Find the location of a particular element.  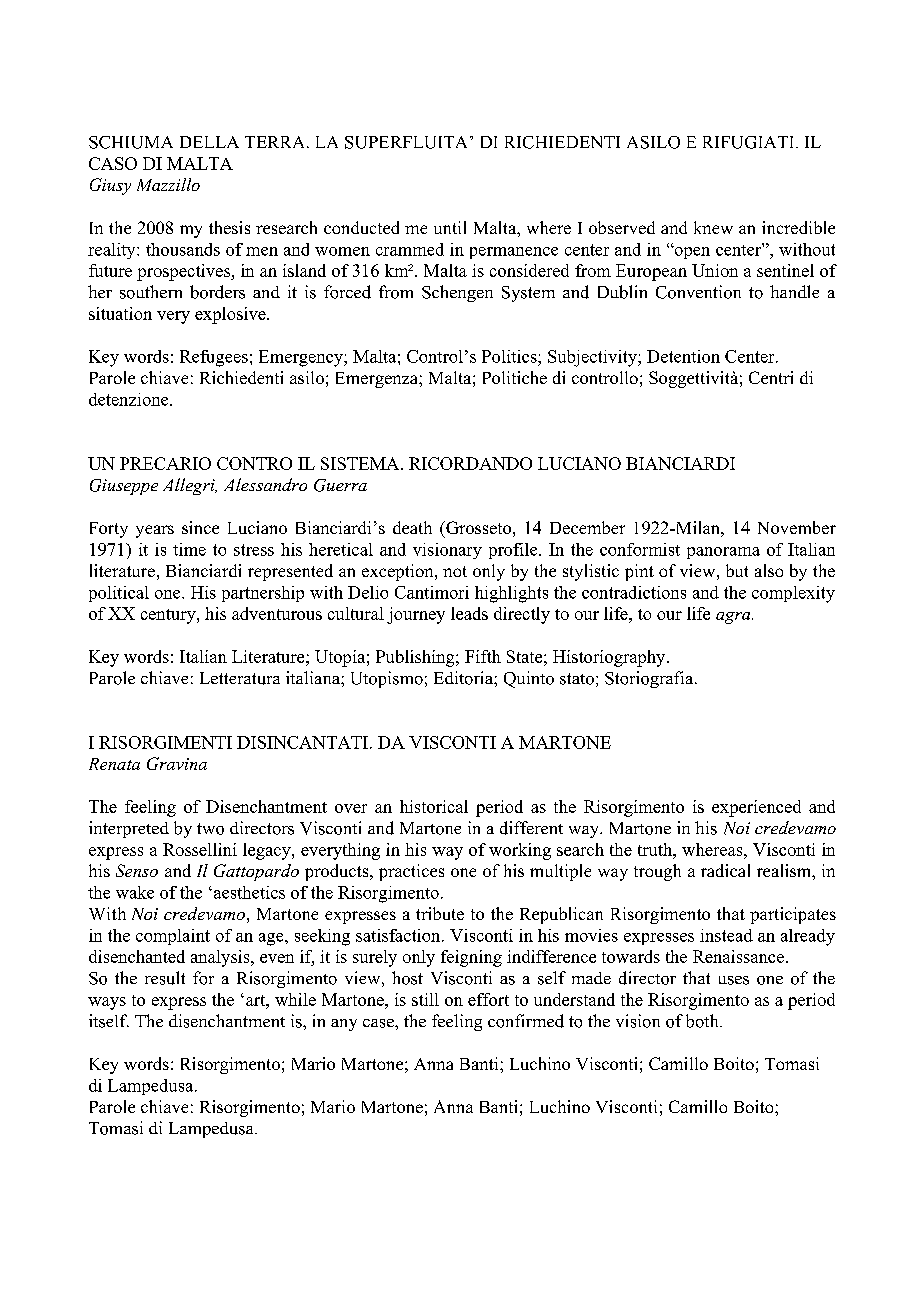

result is located at coordinates (165, 978).
